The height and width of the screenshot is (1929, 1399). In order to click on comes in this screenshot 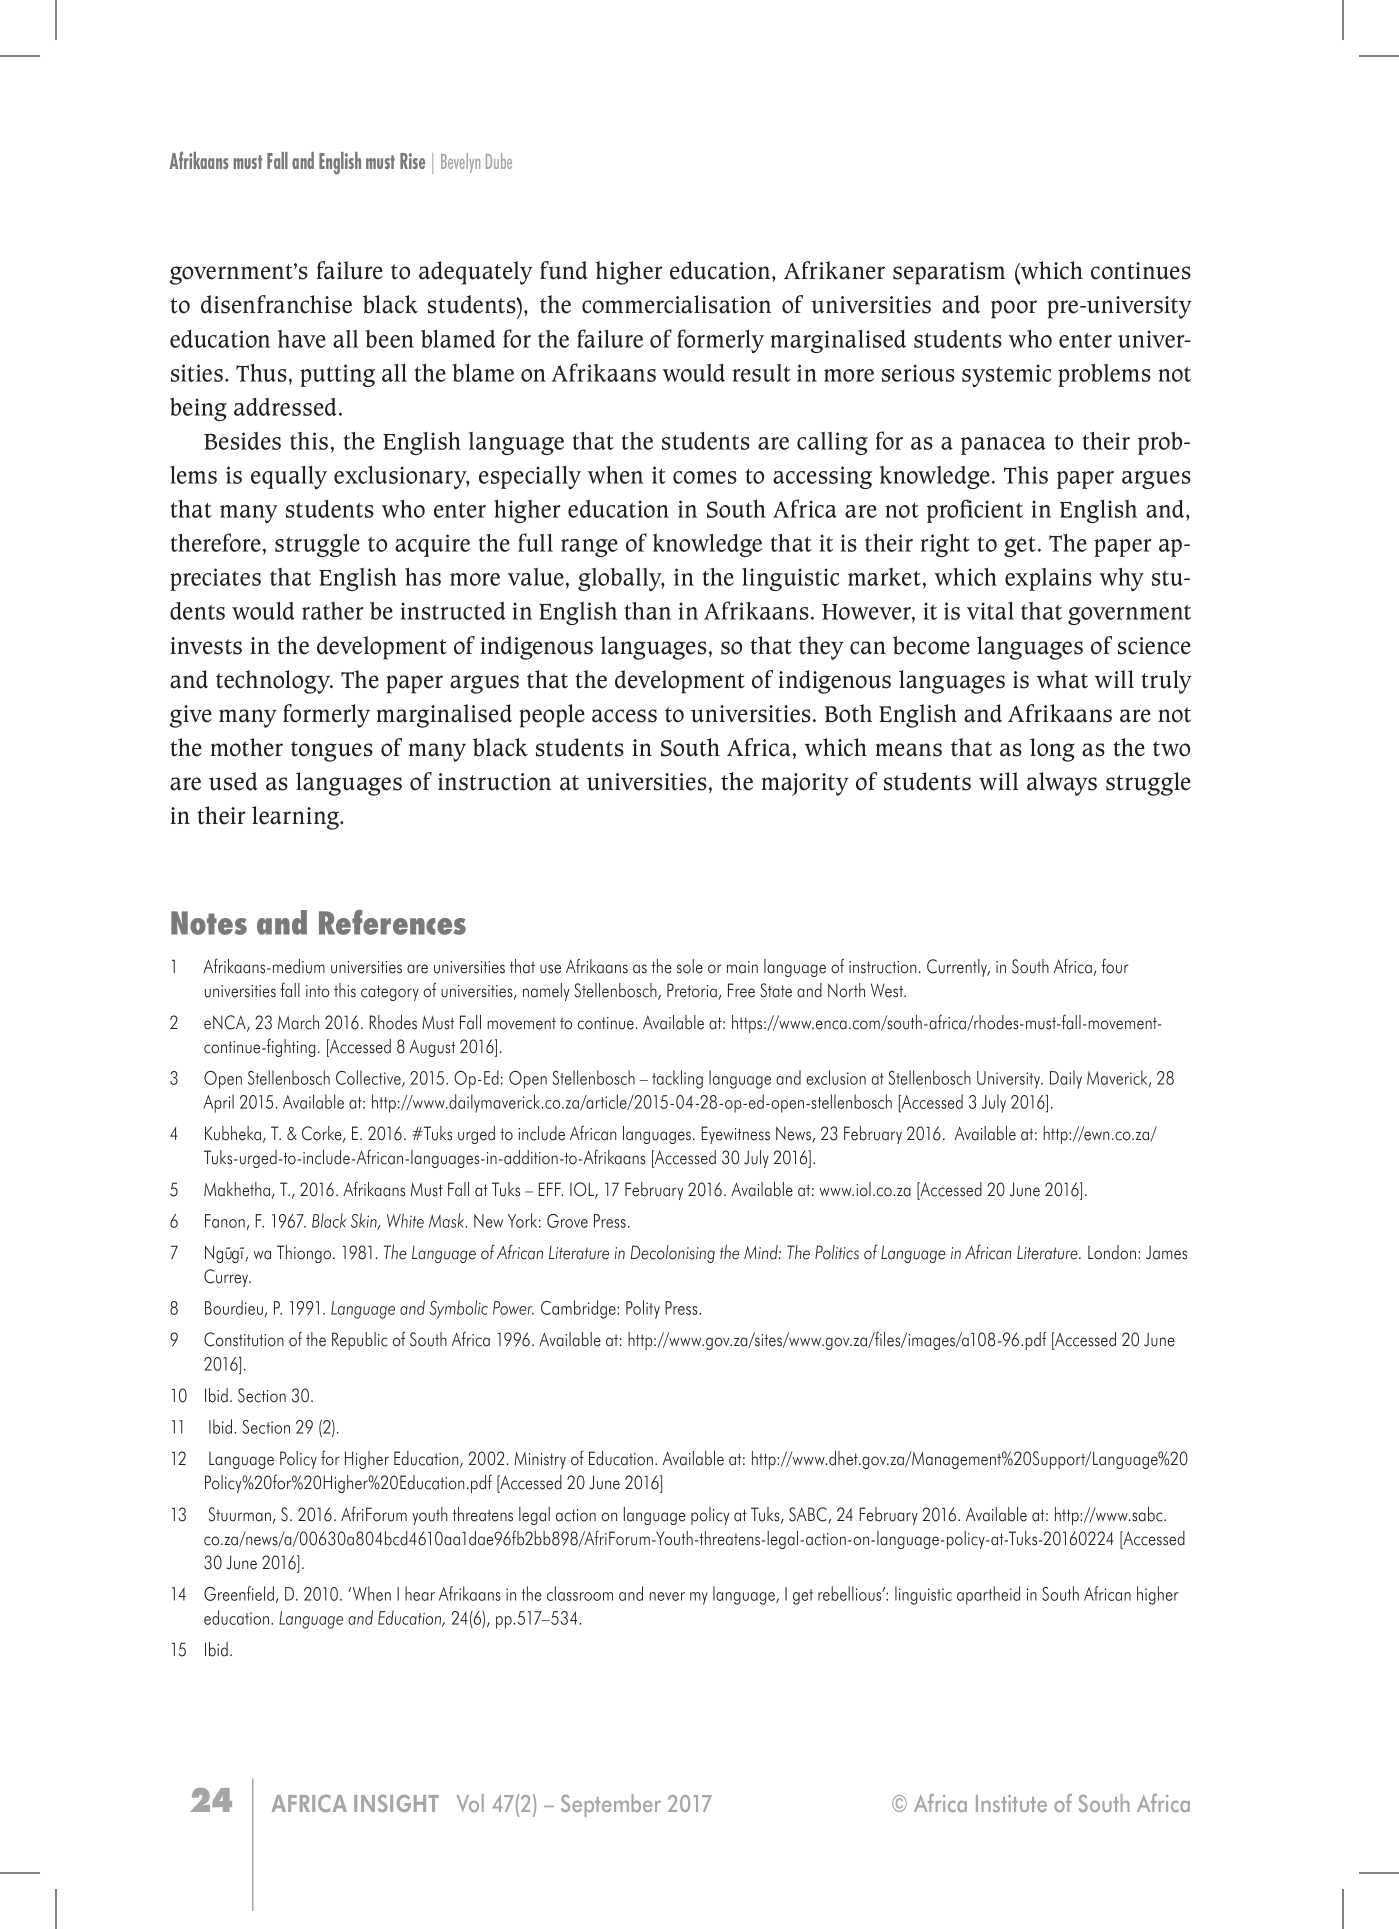, I will do `click(705, 477)`.
